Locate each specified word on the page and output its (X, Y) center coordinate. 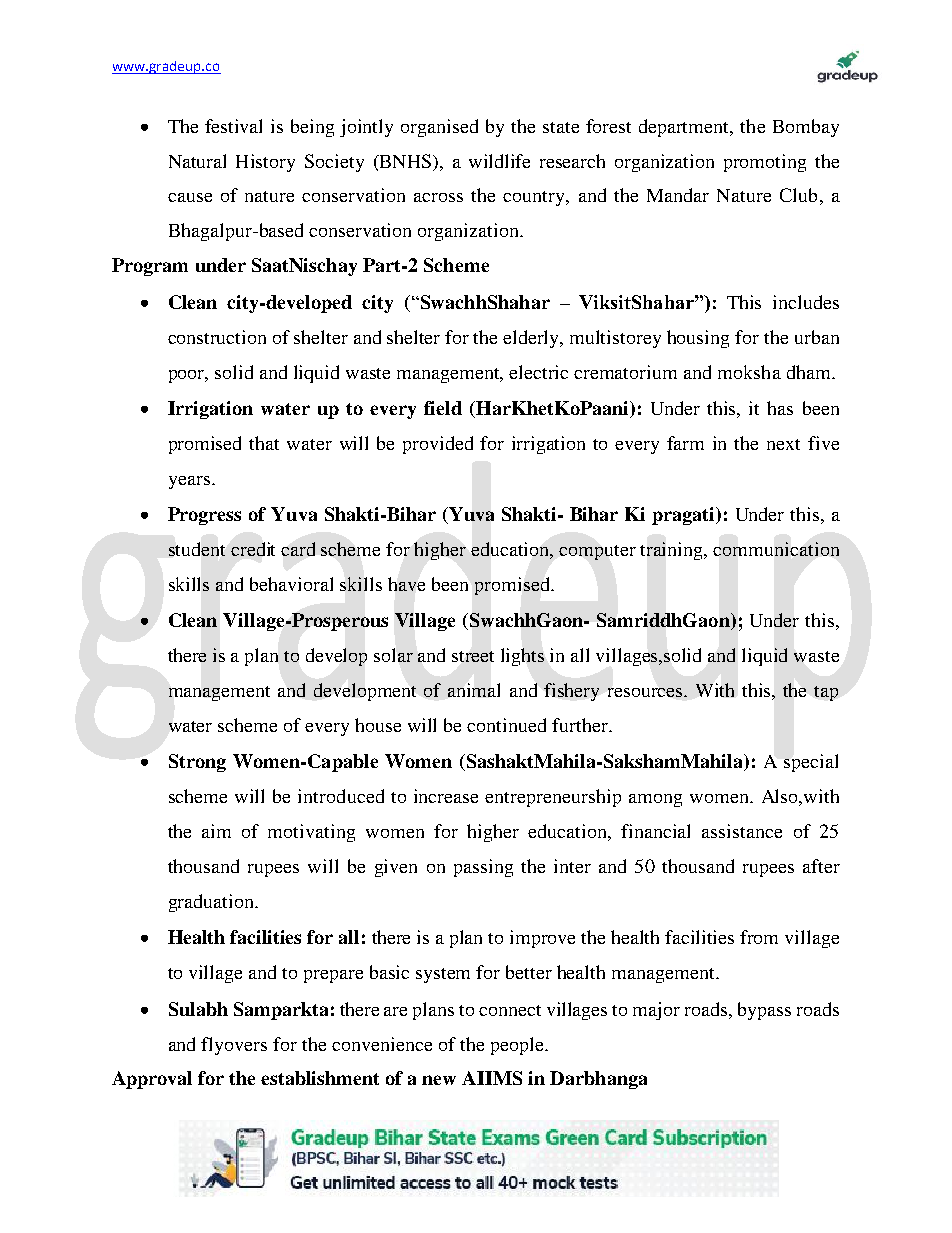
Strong (197, 763)
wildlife (499, 161)
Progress (204, 516)
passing (483, 868)
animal (474, 690)
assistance (742, 831)
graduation (212, 903)
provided (438, 445)
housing (698, 339)
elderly (532, 339)
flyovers (234, 1046)
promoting (765, 163)
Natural (197, 161)
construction (217, 337)
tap (826, 693)
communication (776, 549)
